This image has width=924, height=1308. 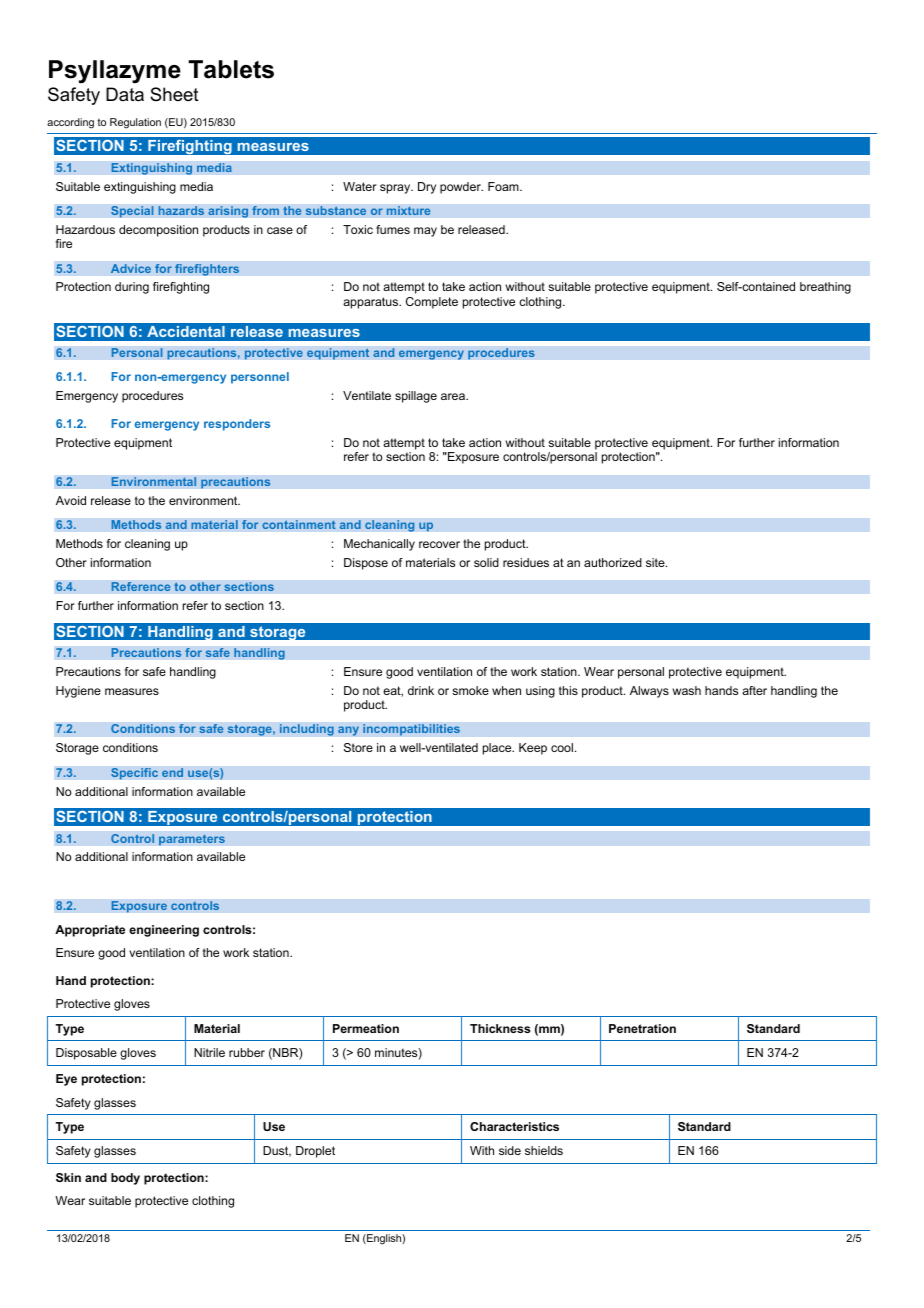 I want to click on after, so click(x=754, y=690).
